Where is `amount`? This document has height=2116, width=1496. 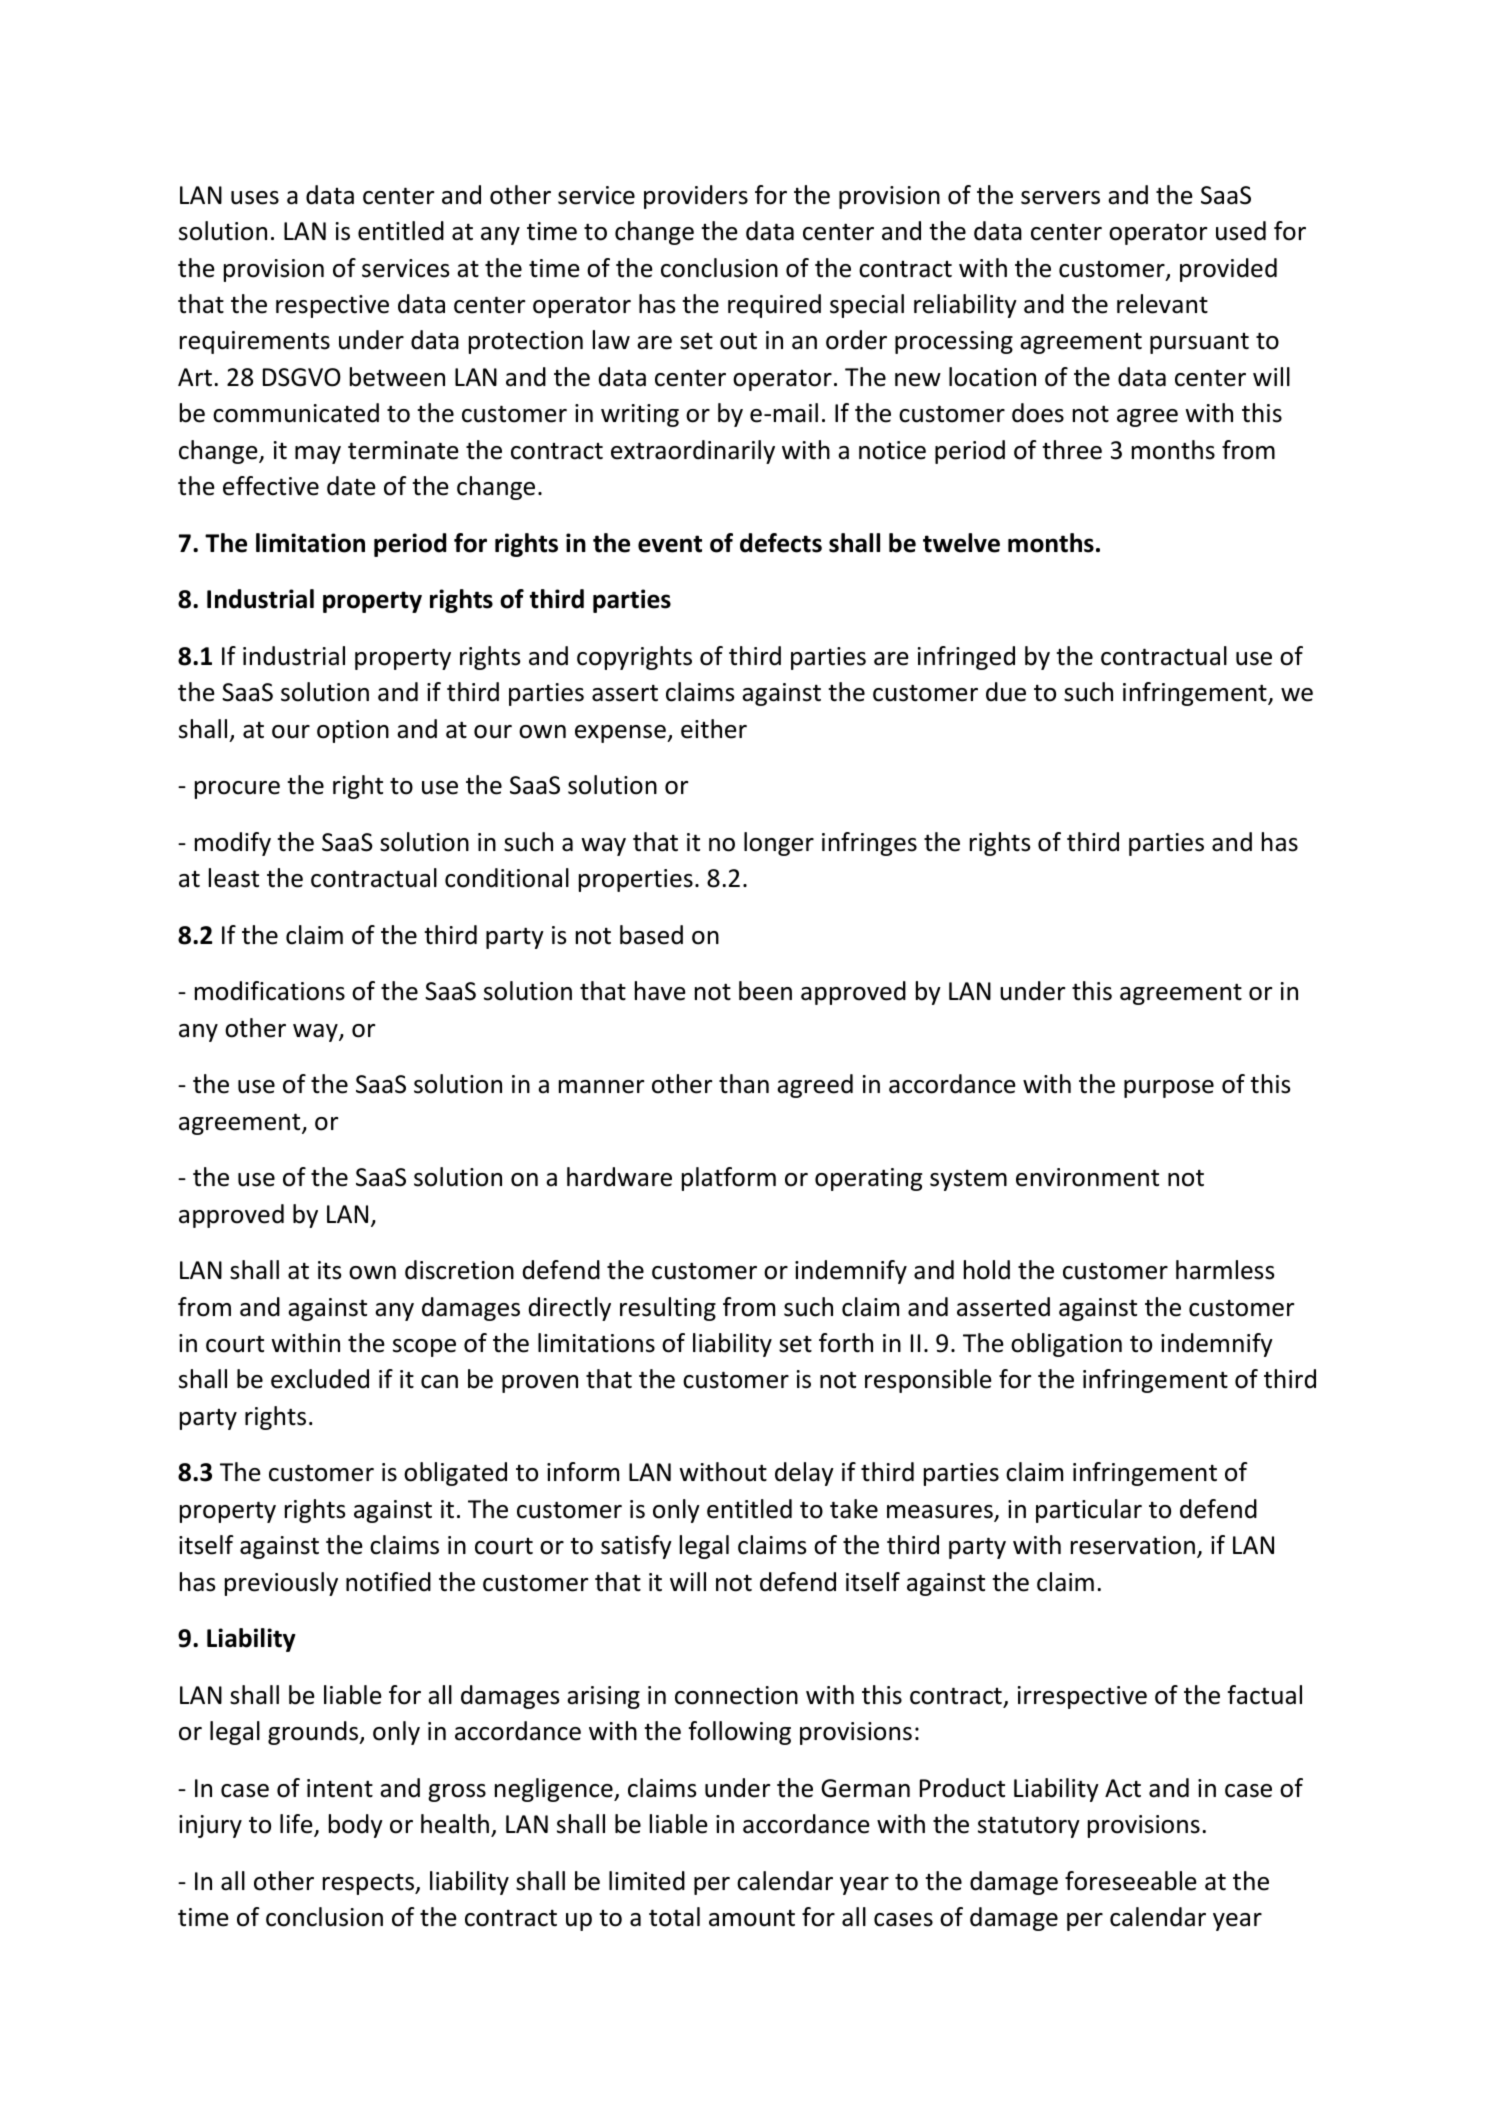 amount is located at coordinates (752, 1918).
